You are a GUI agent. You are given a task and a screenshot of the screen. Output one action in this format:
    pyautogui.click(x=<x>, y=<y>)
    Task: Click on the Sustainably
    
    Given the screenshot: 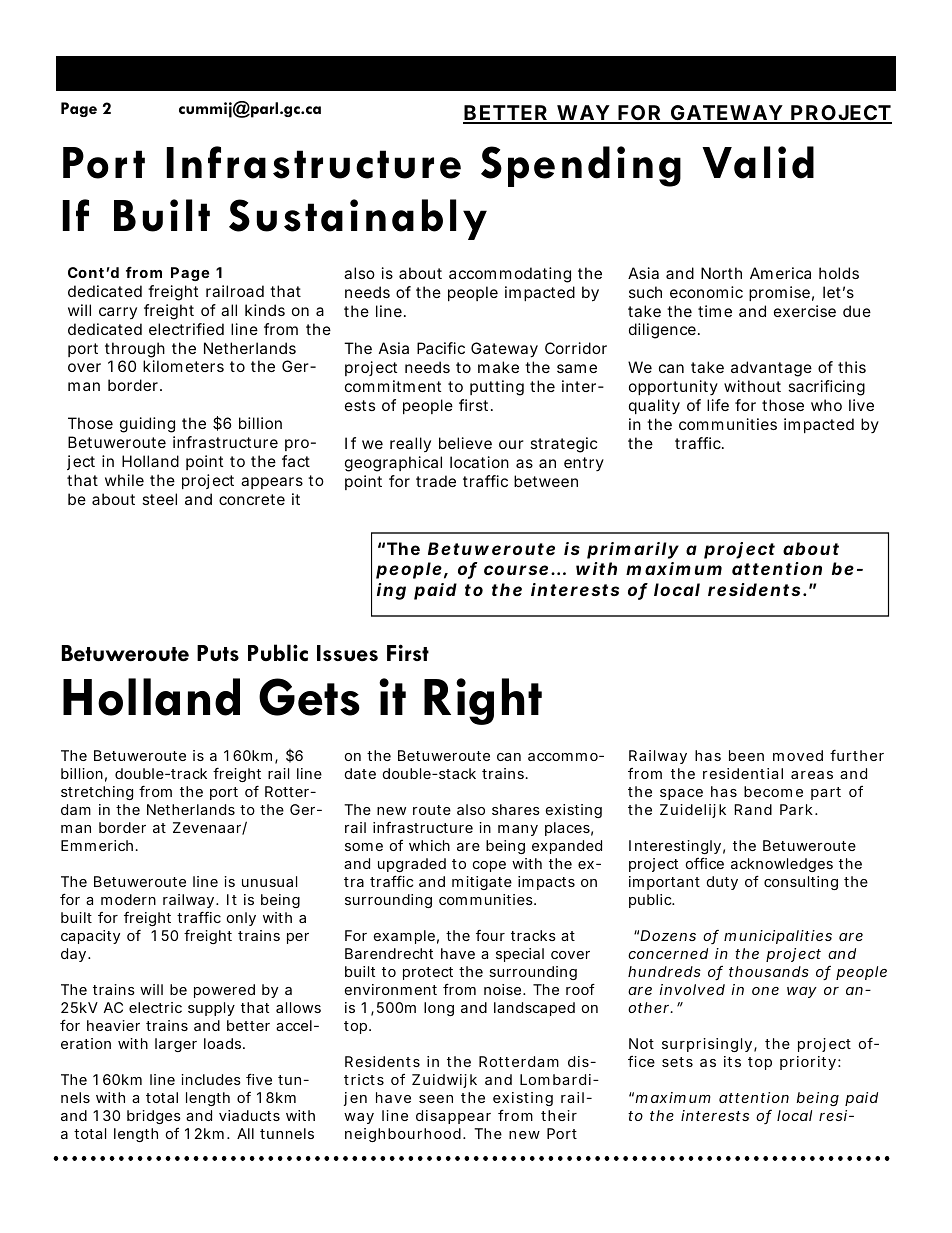 What is the action you would take?
    pyautogui.click(x=358, y=219)
